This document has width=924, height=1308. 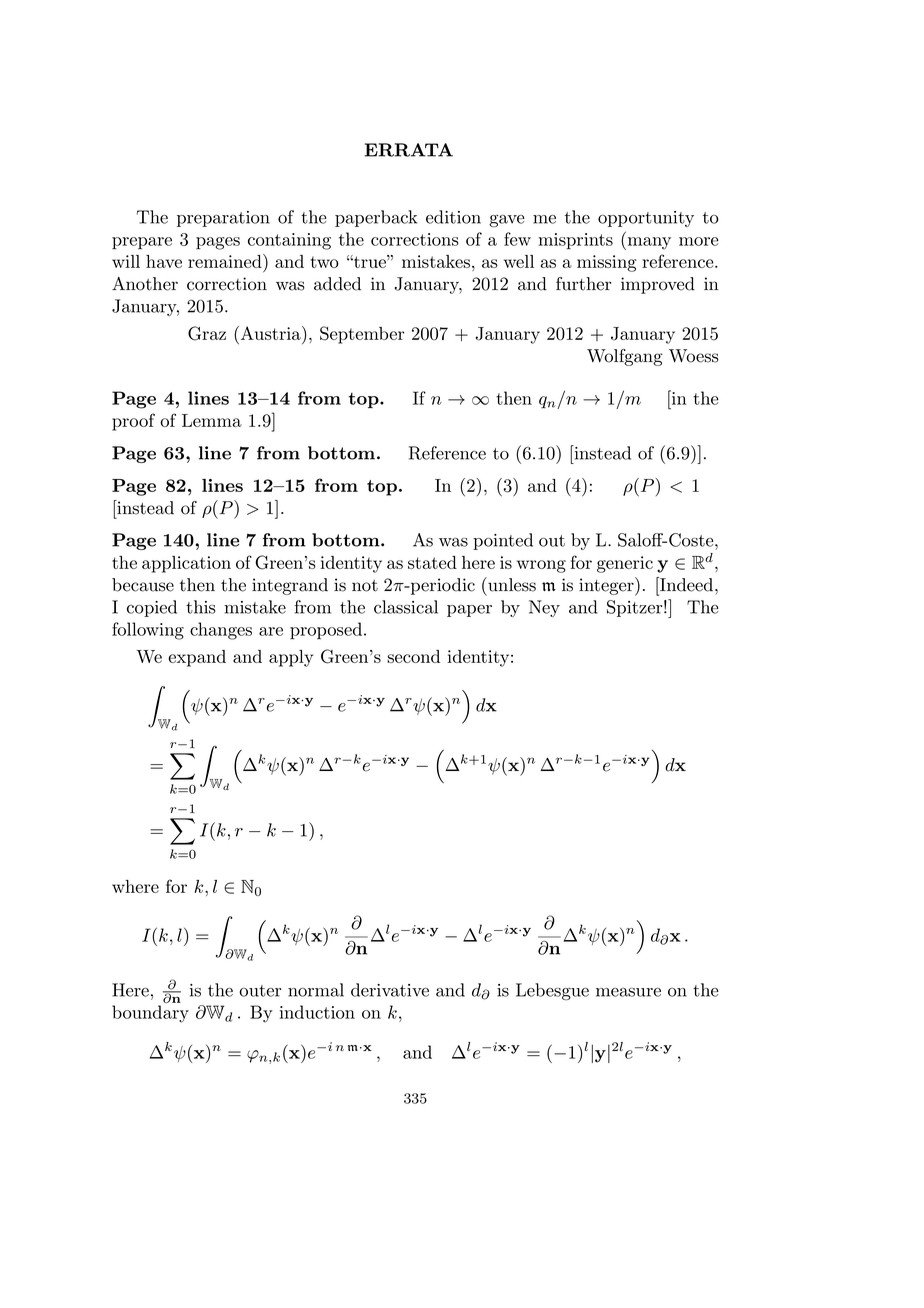 What do you see at coordinates (186, 564) in the document?
I see `application` at bounding box center [186, 564].
